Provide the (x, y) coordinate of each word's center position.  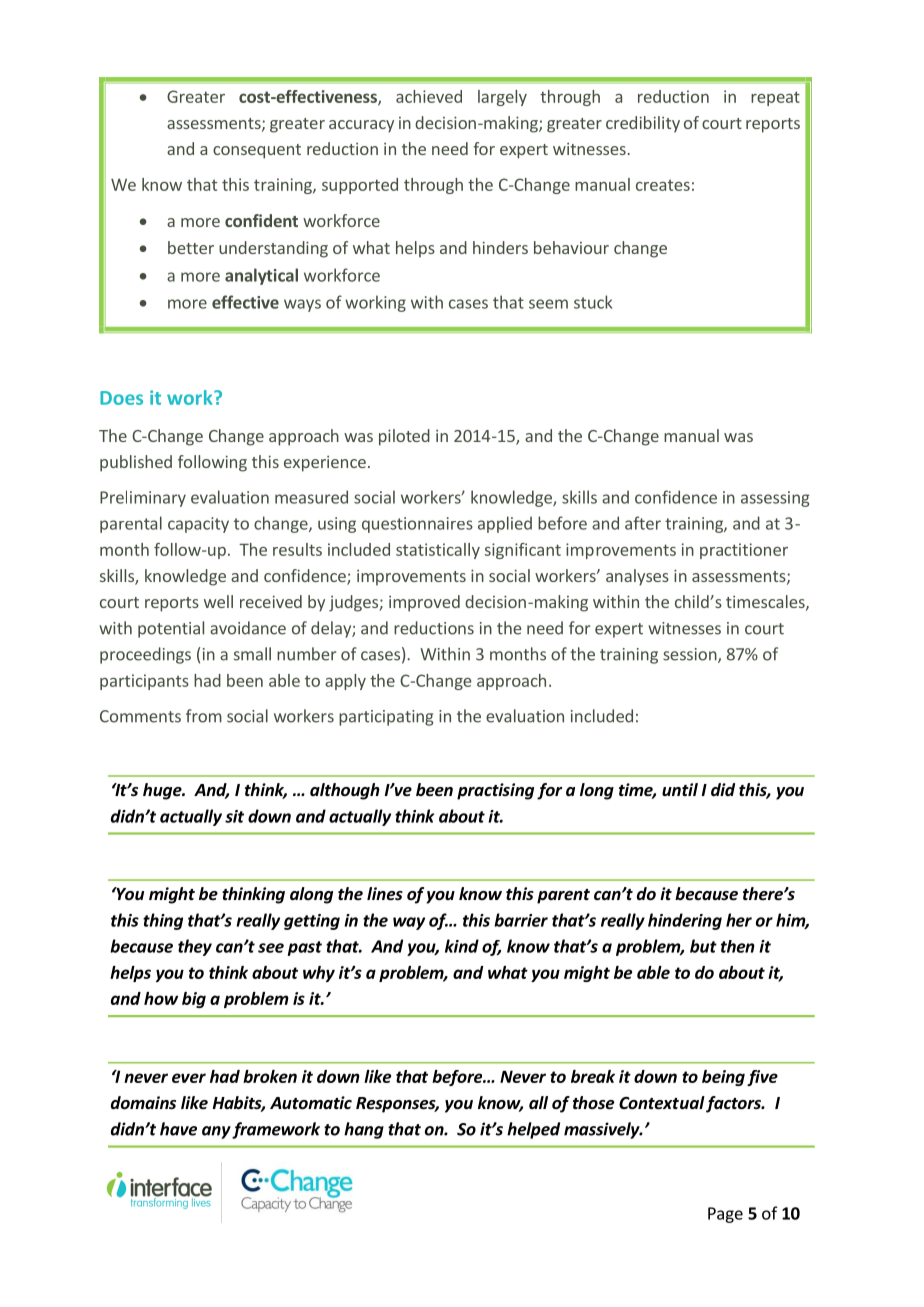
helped (533, 1130)
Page (725, 1215)
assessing (775, 499)
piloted (404, 437)
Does (121, 398)
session (691, 655)
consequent (257, 151)
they (195, 947)
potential (171, 629)
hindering (685, 921)
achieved (429, 96)
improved (424, 603)
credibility (643, 124)
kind (462, 946)
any (216, 1132)
